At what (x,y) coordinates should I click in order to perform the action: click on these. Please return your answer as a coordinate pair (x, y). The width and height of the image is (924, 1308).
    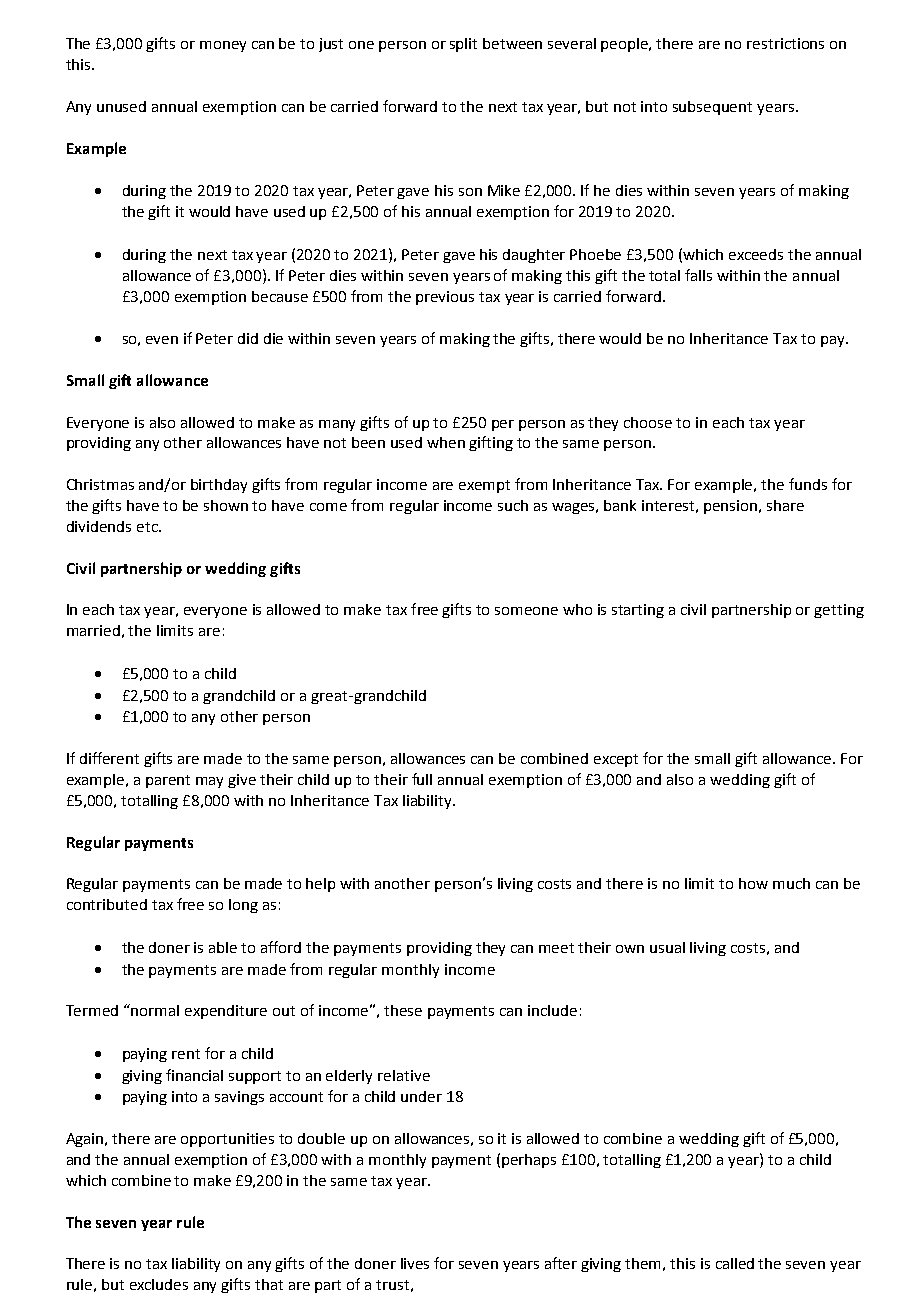
    Looking at the image, I should click on (403, 1010).
